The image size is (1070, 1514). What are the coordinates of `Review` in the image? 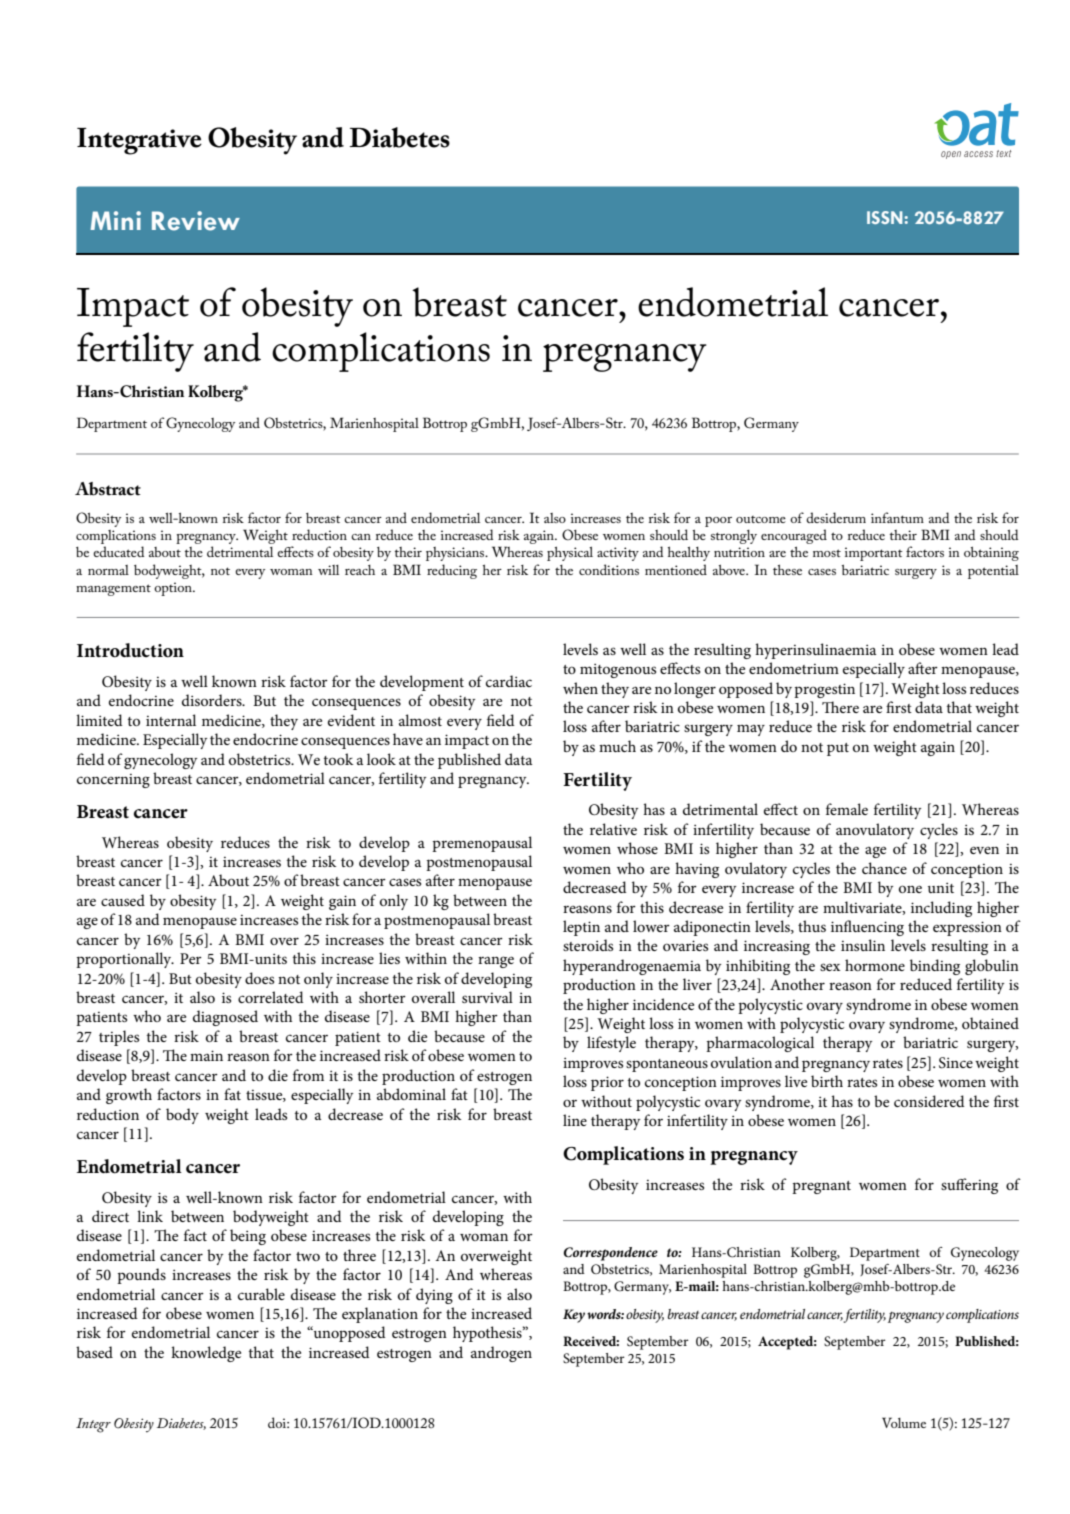 It's located at (196, 221).
